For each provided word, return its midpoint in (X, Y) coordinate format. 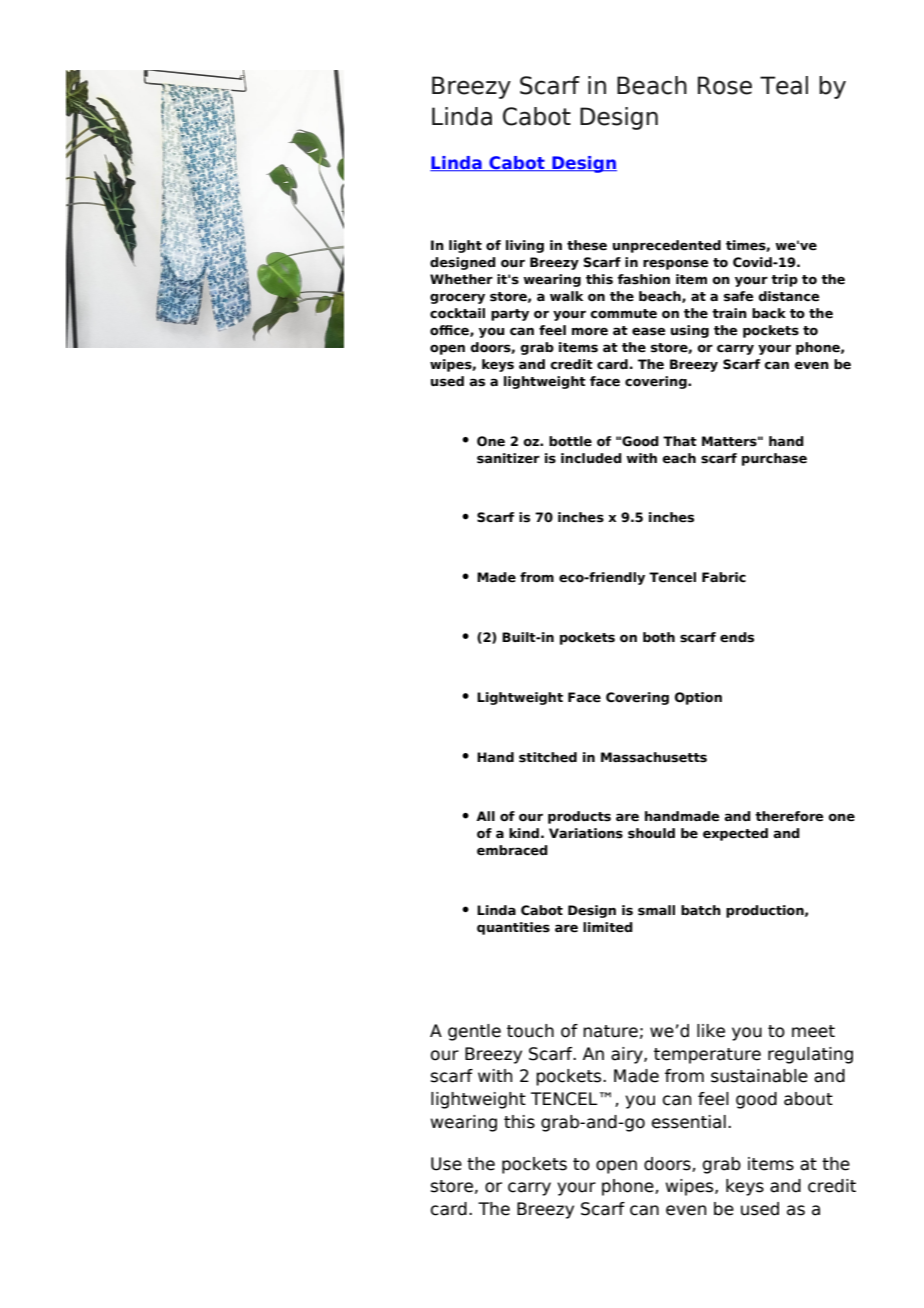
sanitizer (508, 458)
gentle (474, 1032)
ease (648, 331)
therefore (789, 816)
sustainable (759, 1076)
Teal (784, 85)
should (651, 833)
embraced (512, 850)
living (525, 246)
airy (628, 1055)
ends (737, 637)
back (769, 313)
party (510, 315)
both (659, 637)
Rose (725, 85)
